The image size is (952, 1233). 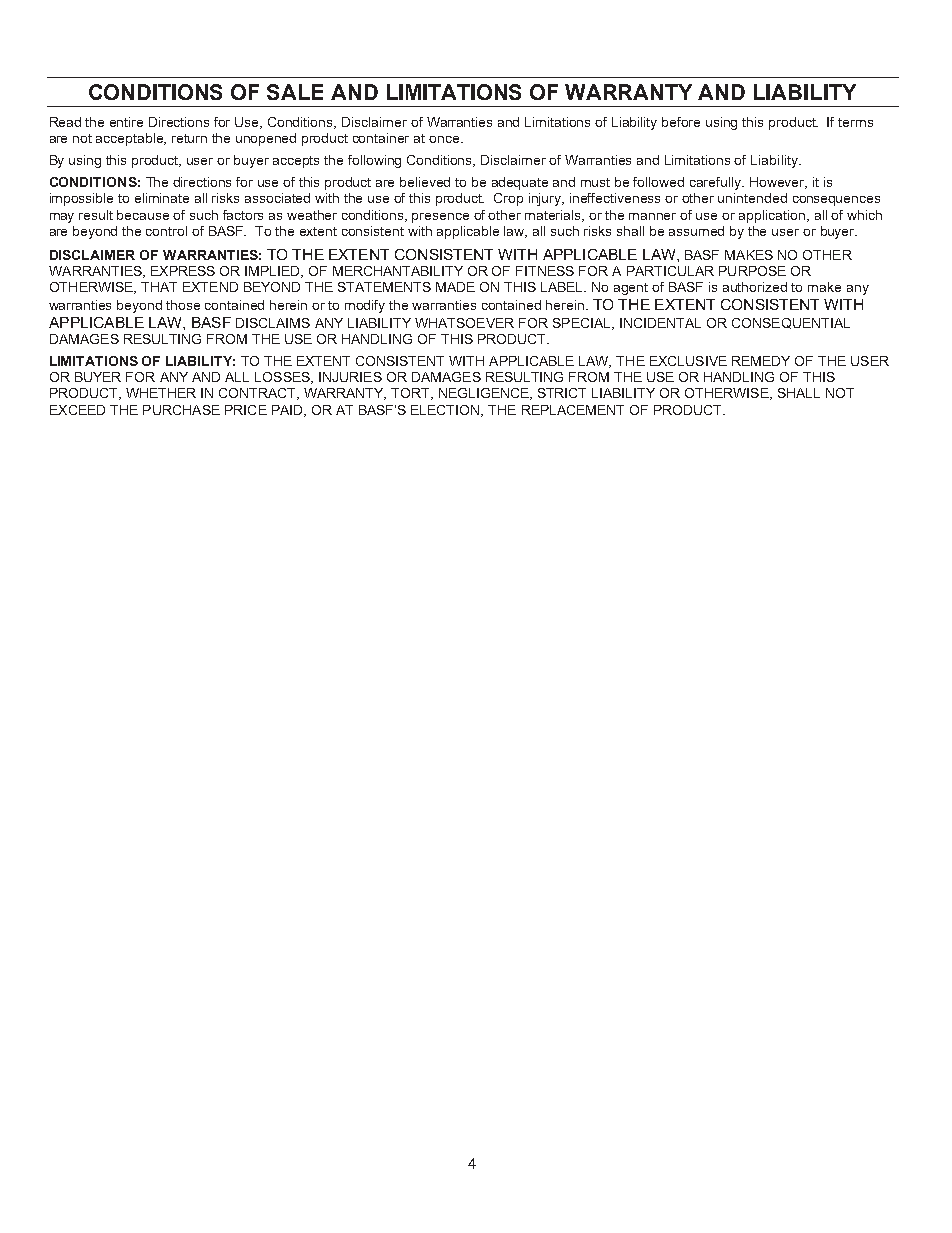 What do you see at coordinates (183, 271) in the screenshot?
I see `EXPRESS` at bounding box center [183, 271].
